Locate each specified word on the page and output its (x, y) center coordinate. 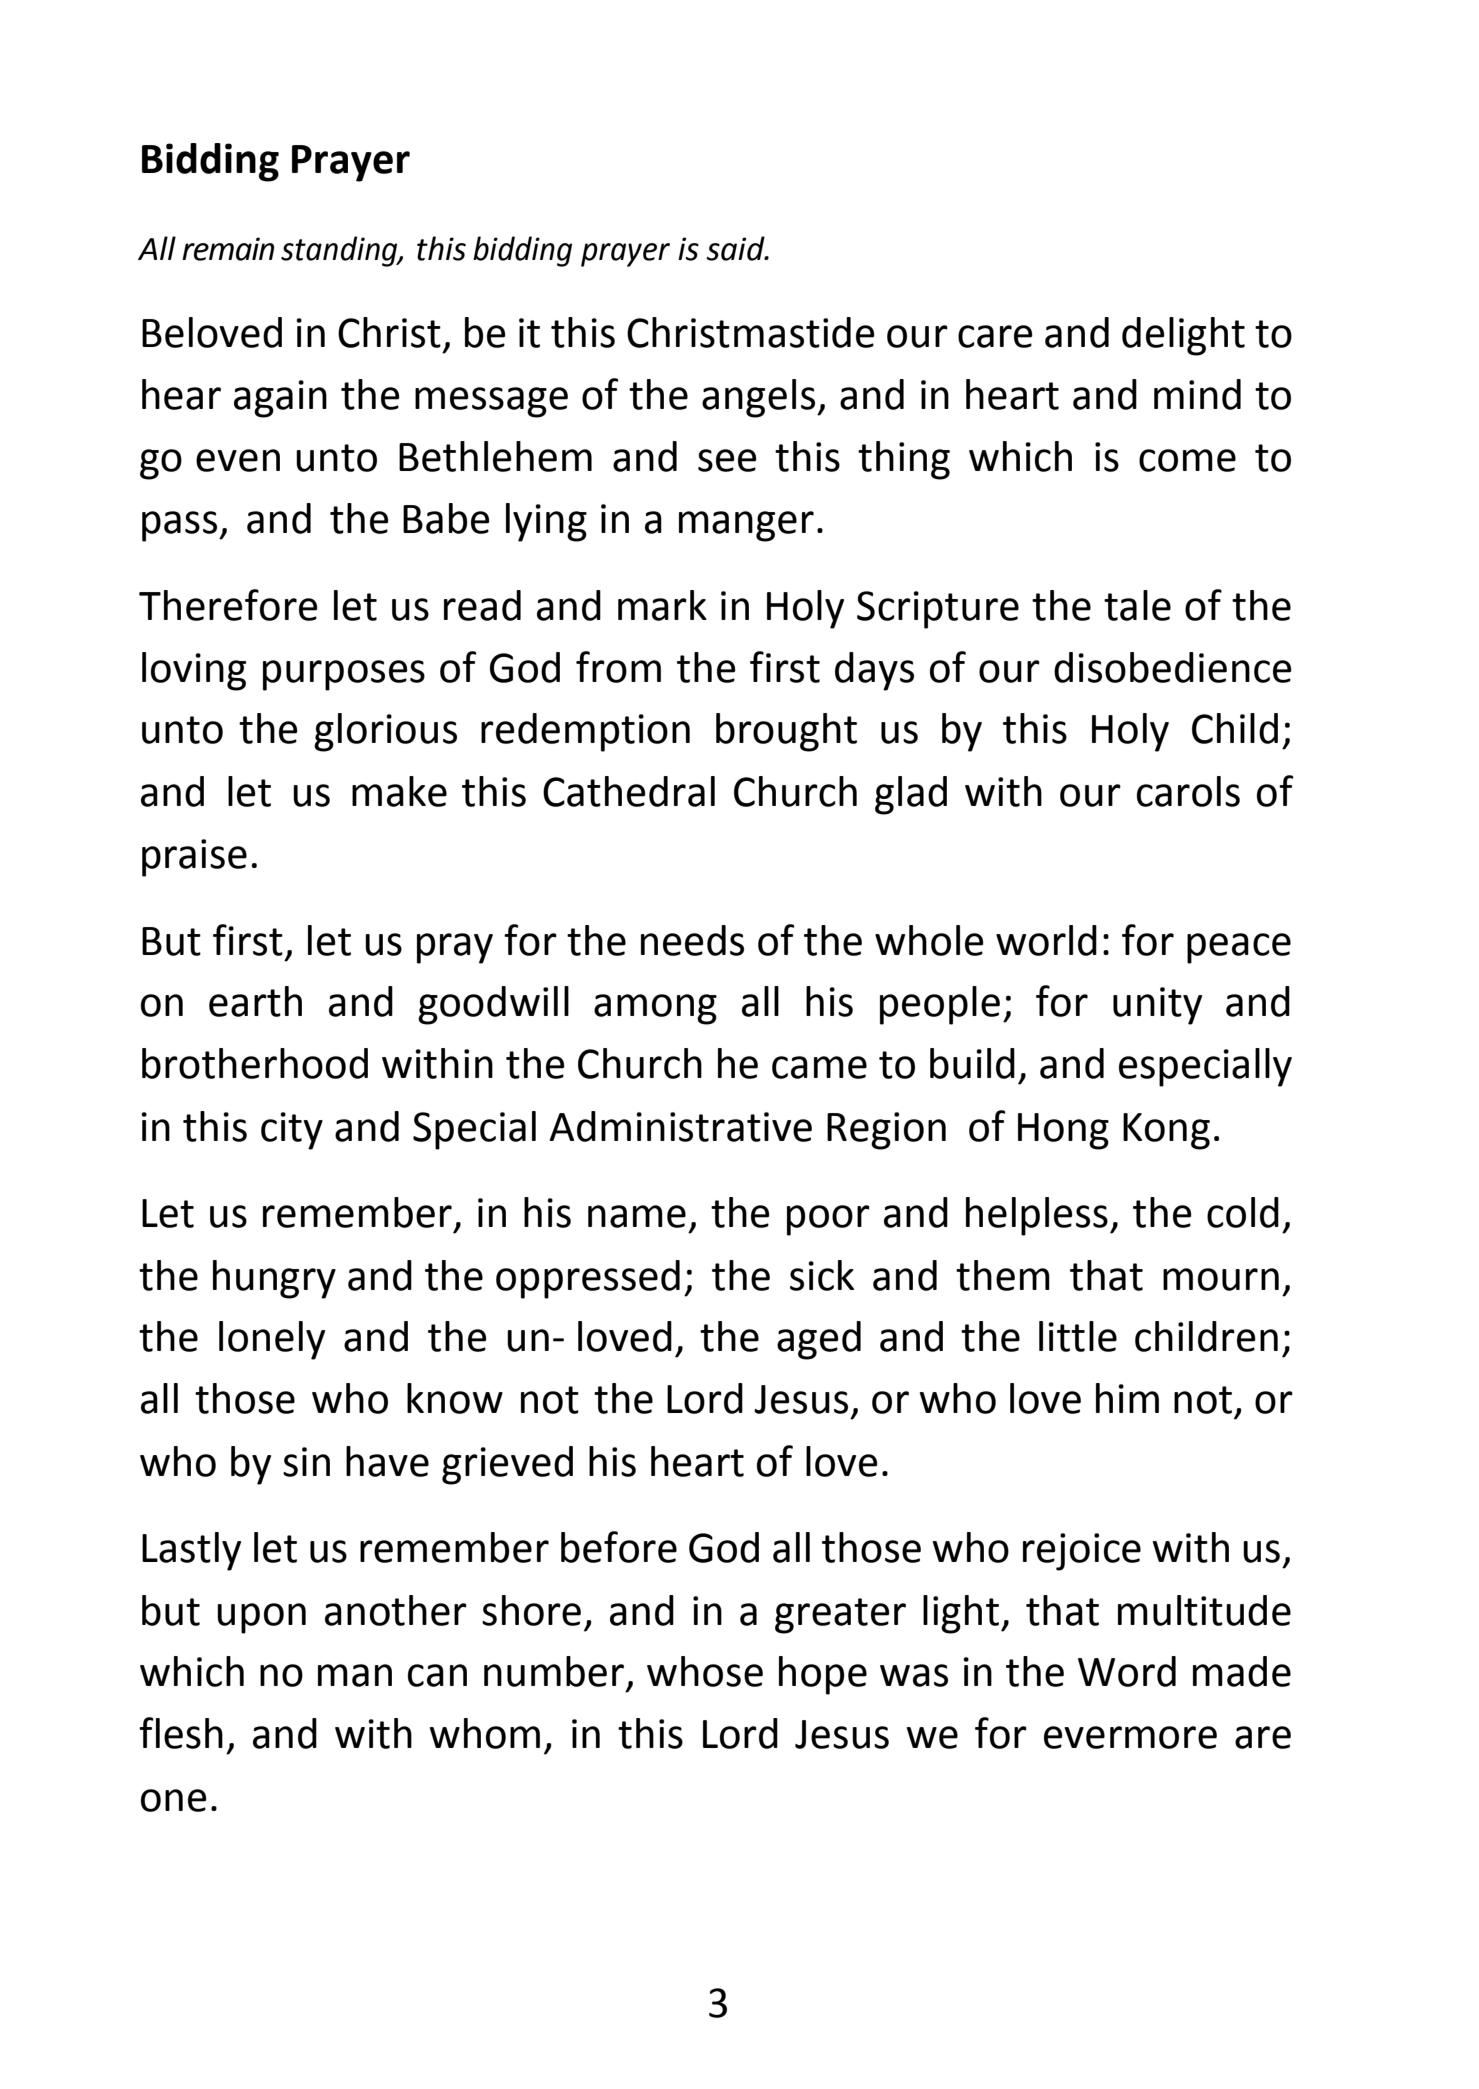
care (995, 336)
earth (255, 1001)
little (1078, 1336)
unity (1157, 1006)
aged (819, 1340)
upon (261, 1618)
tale (1137, 605)
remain (228, 249)
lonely (272, 1340)
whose (705, 1671)
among (655, 1009)
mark (662, 605)
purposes (344, 675)
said (736, 248)
